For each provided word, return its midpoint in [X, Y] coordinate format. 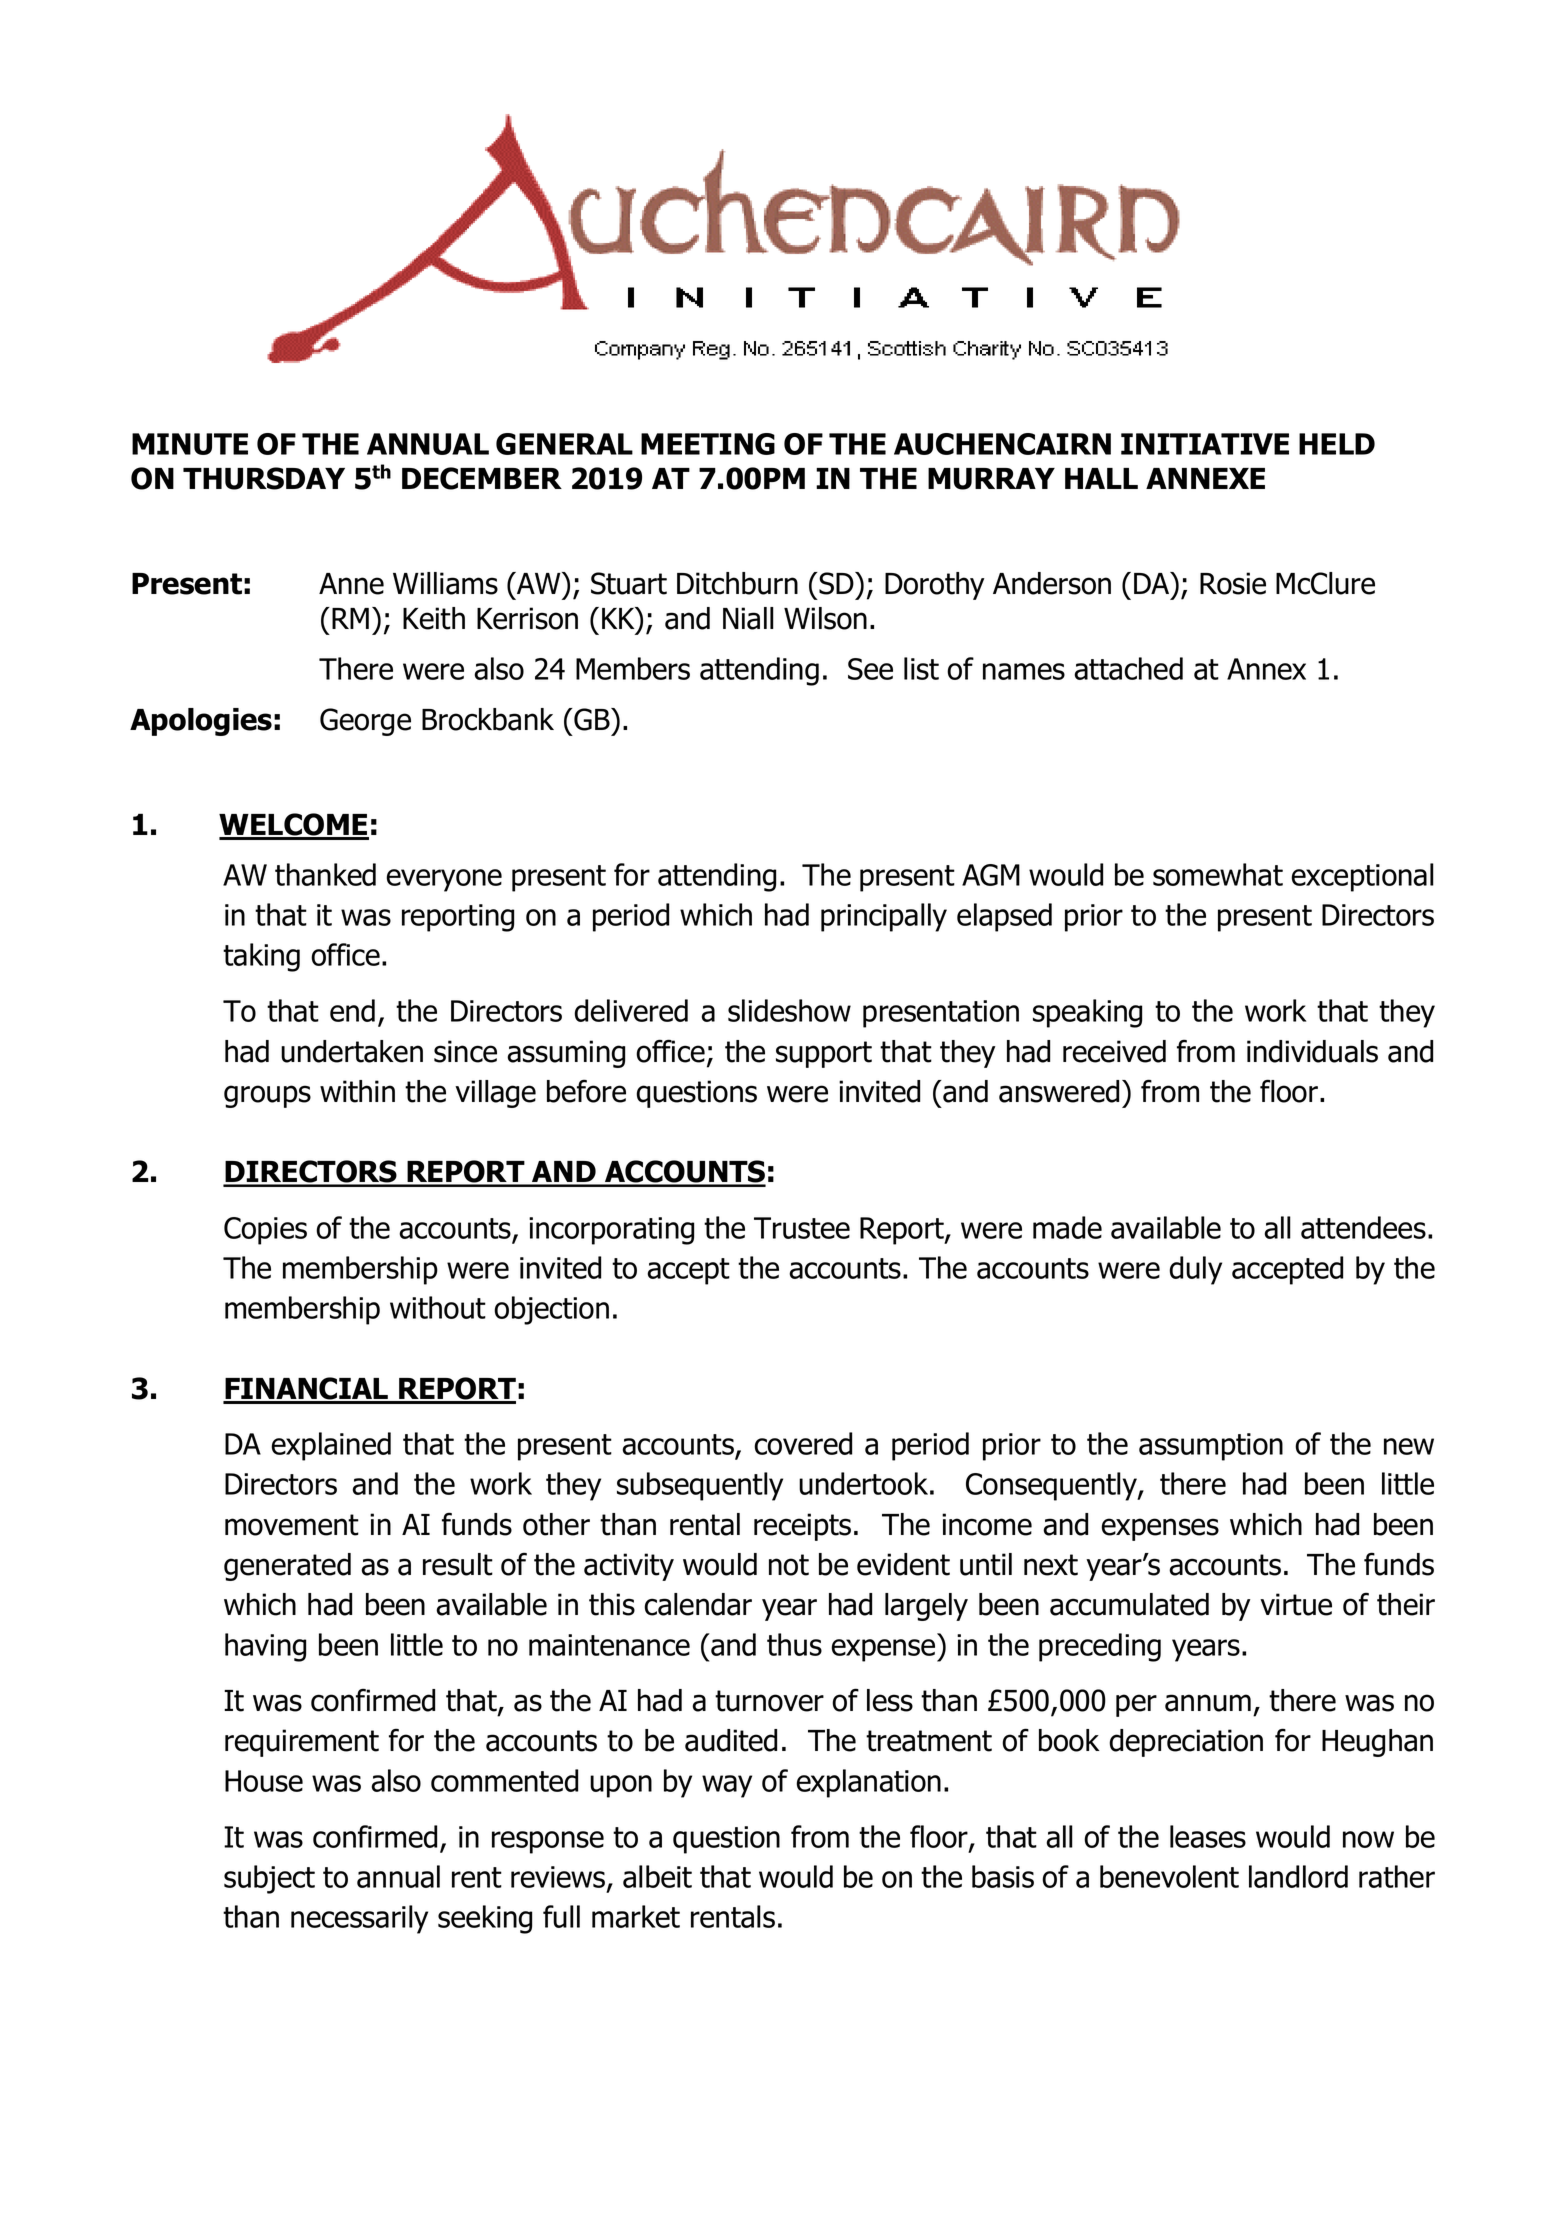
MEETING [708, 444]
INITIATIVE [1205, 444]
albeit [657, 1876]
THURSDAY [264, 478]
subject [269, 1879]
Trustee [802, 1228]
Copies [265, 1231]
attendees [1363, 1227]
